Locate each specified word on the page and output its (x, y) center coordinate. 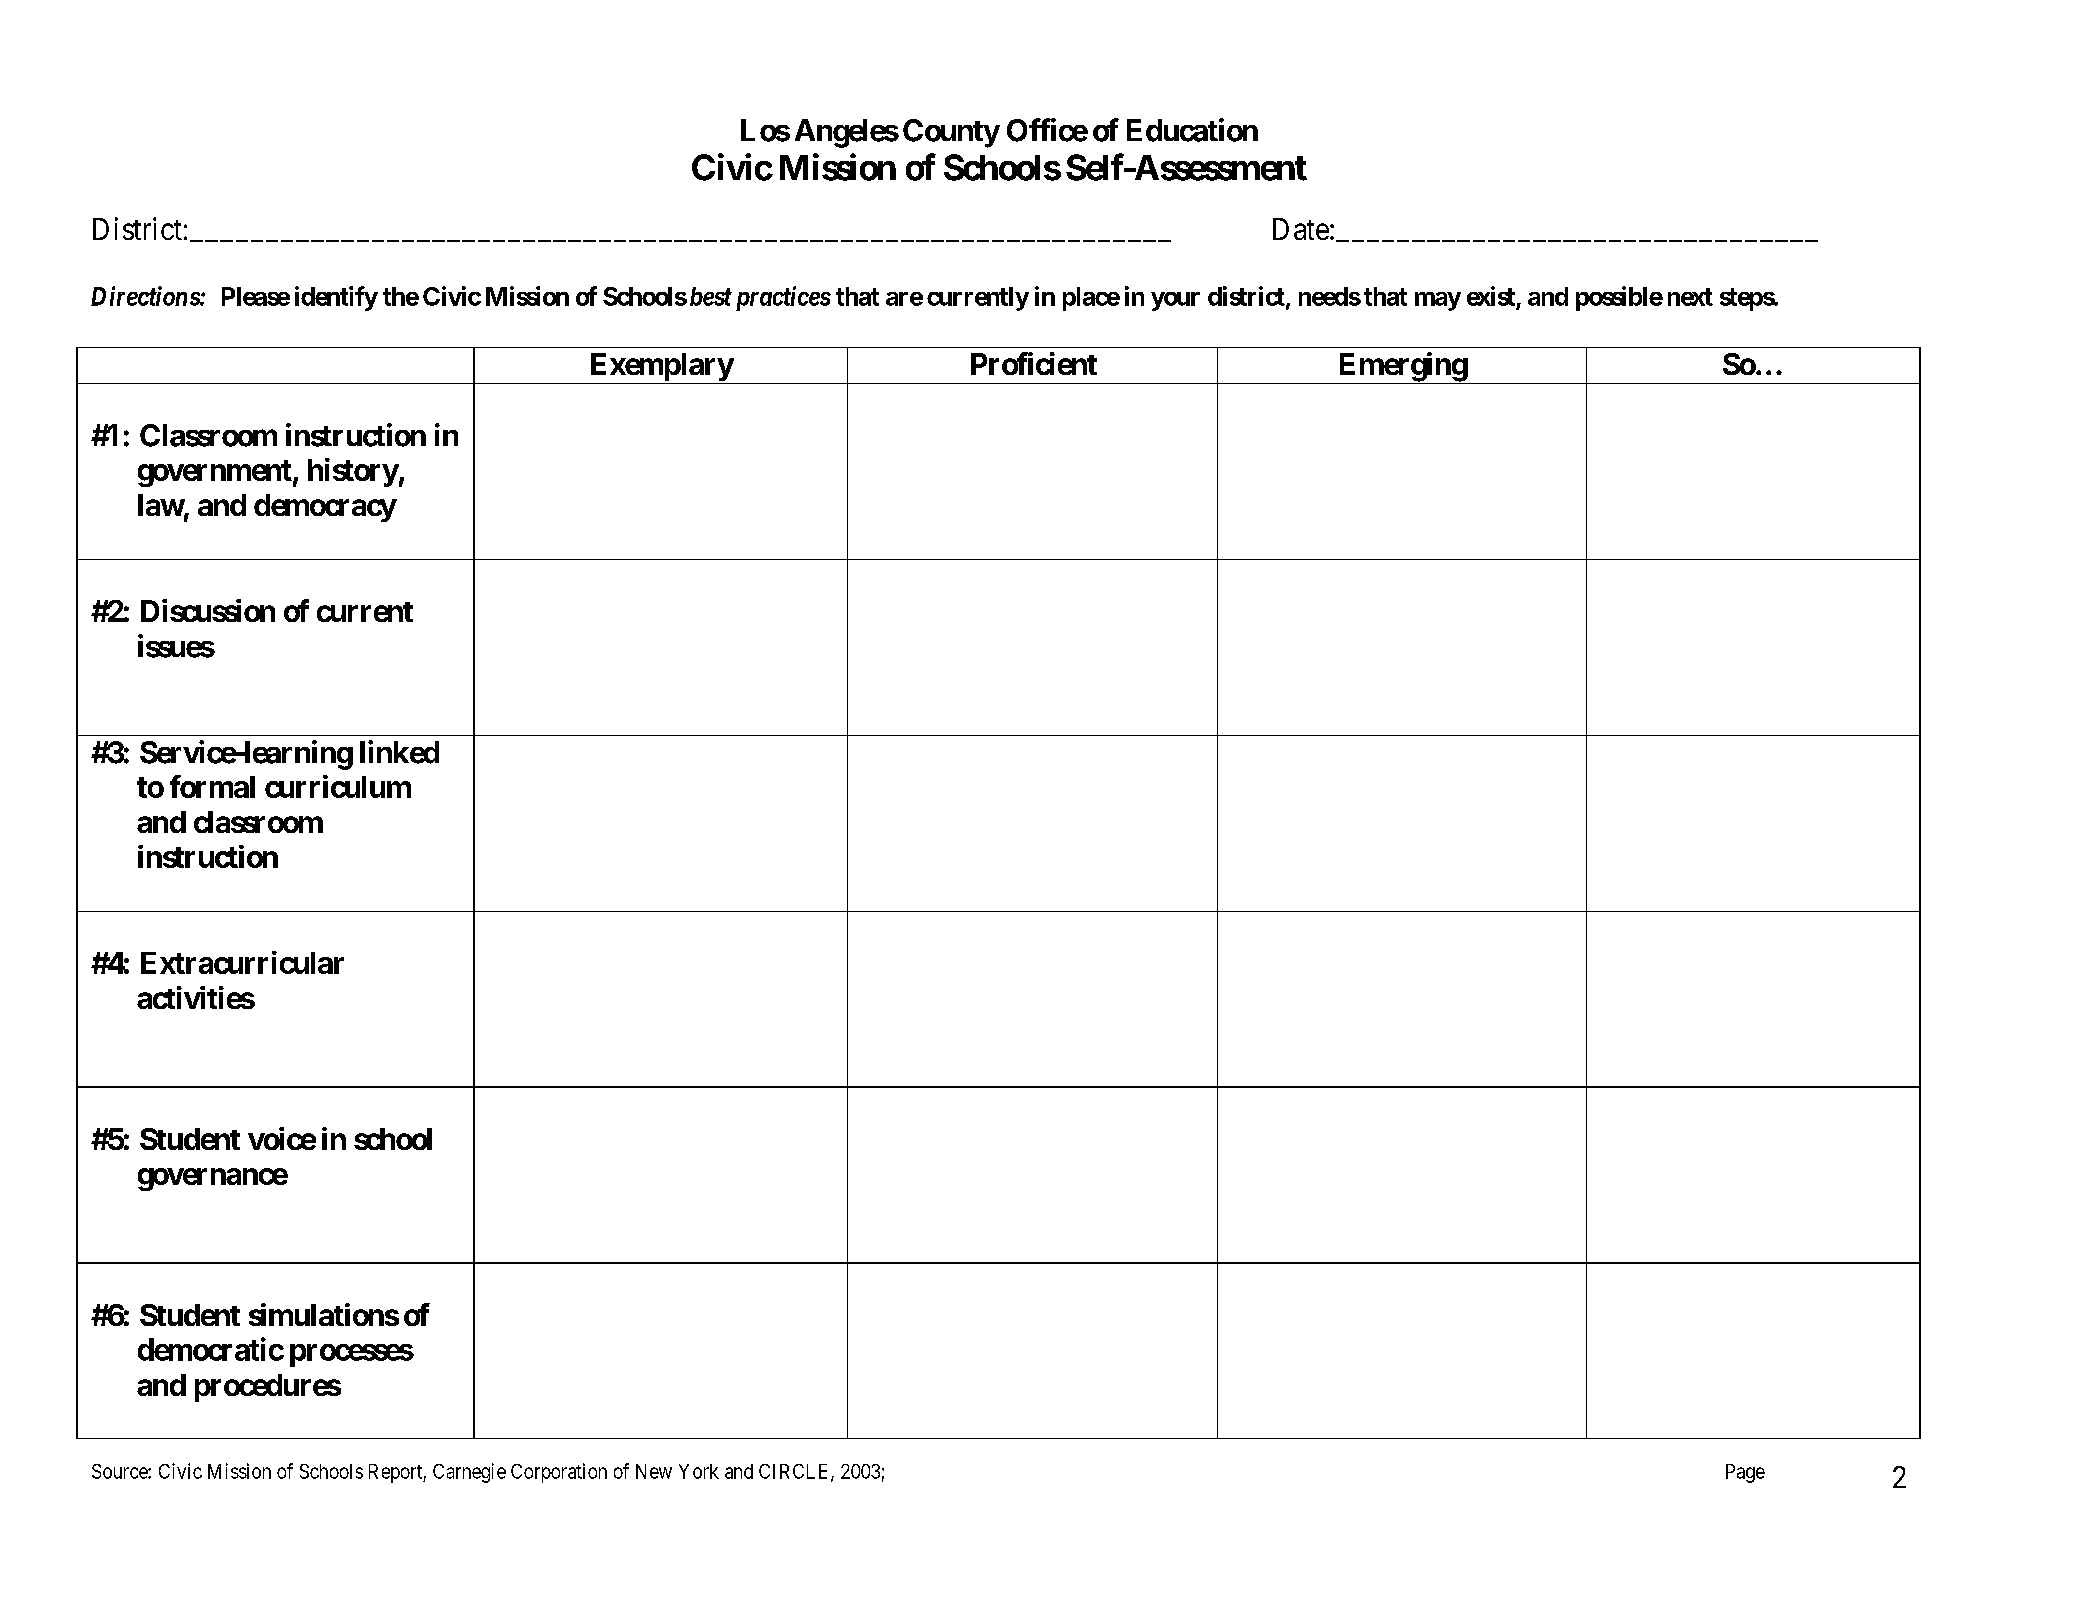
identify (336, 298)
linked (399, 752)
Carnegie (469, 1473)
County (951, 133)
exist (1491, 296)
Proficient (1034, 363)
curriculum (338, 786)
